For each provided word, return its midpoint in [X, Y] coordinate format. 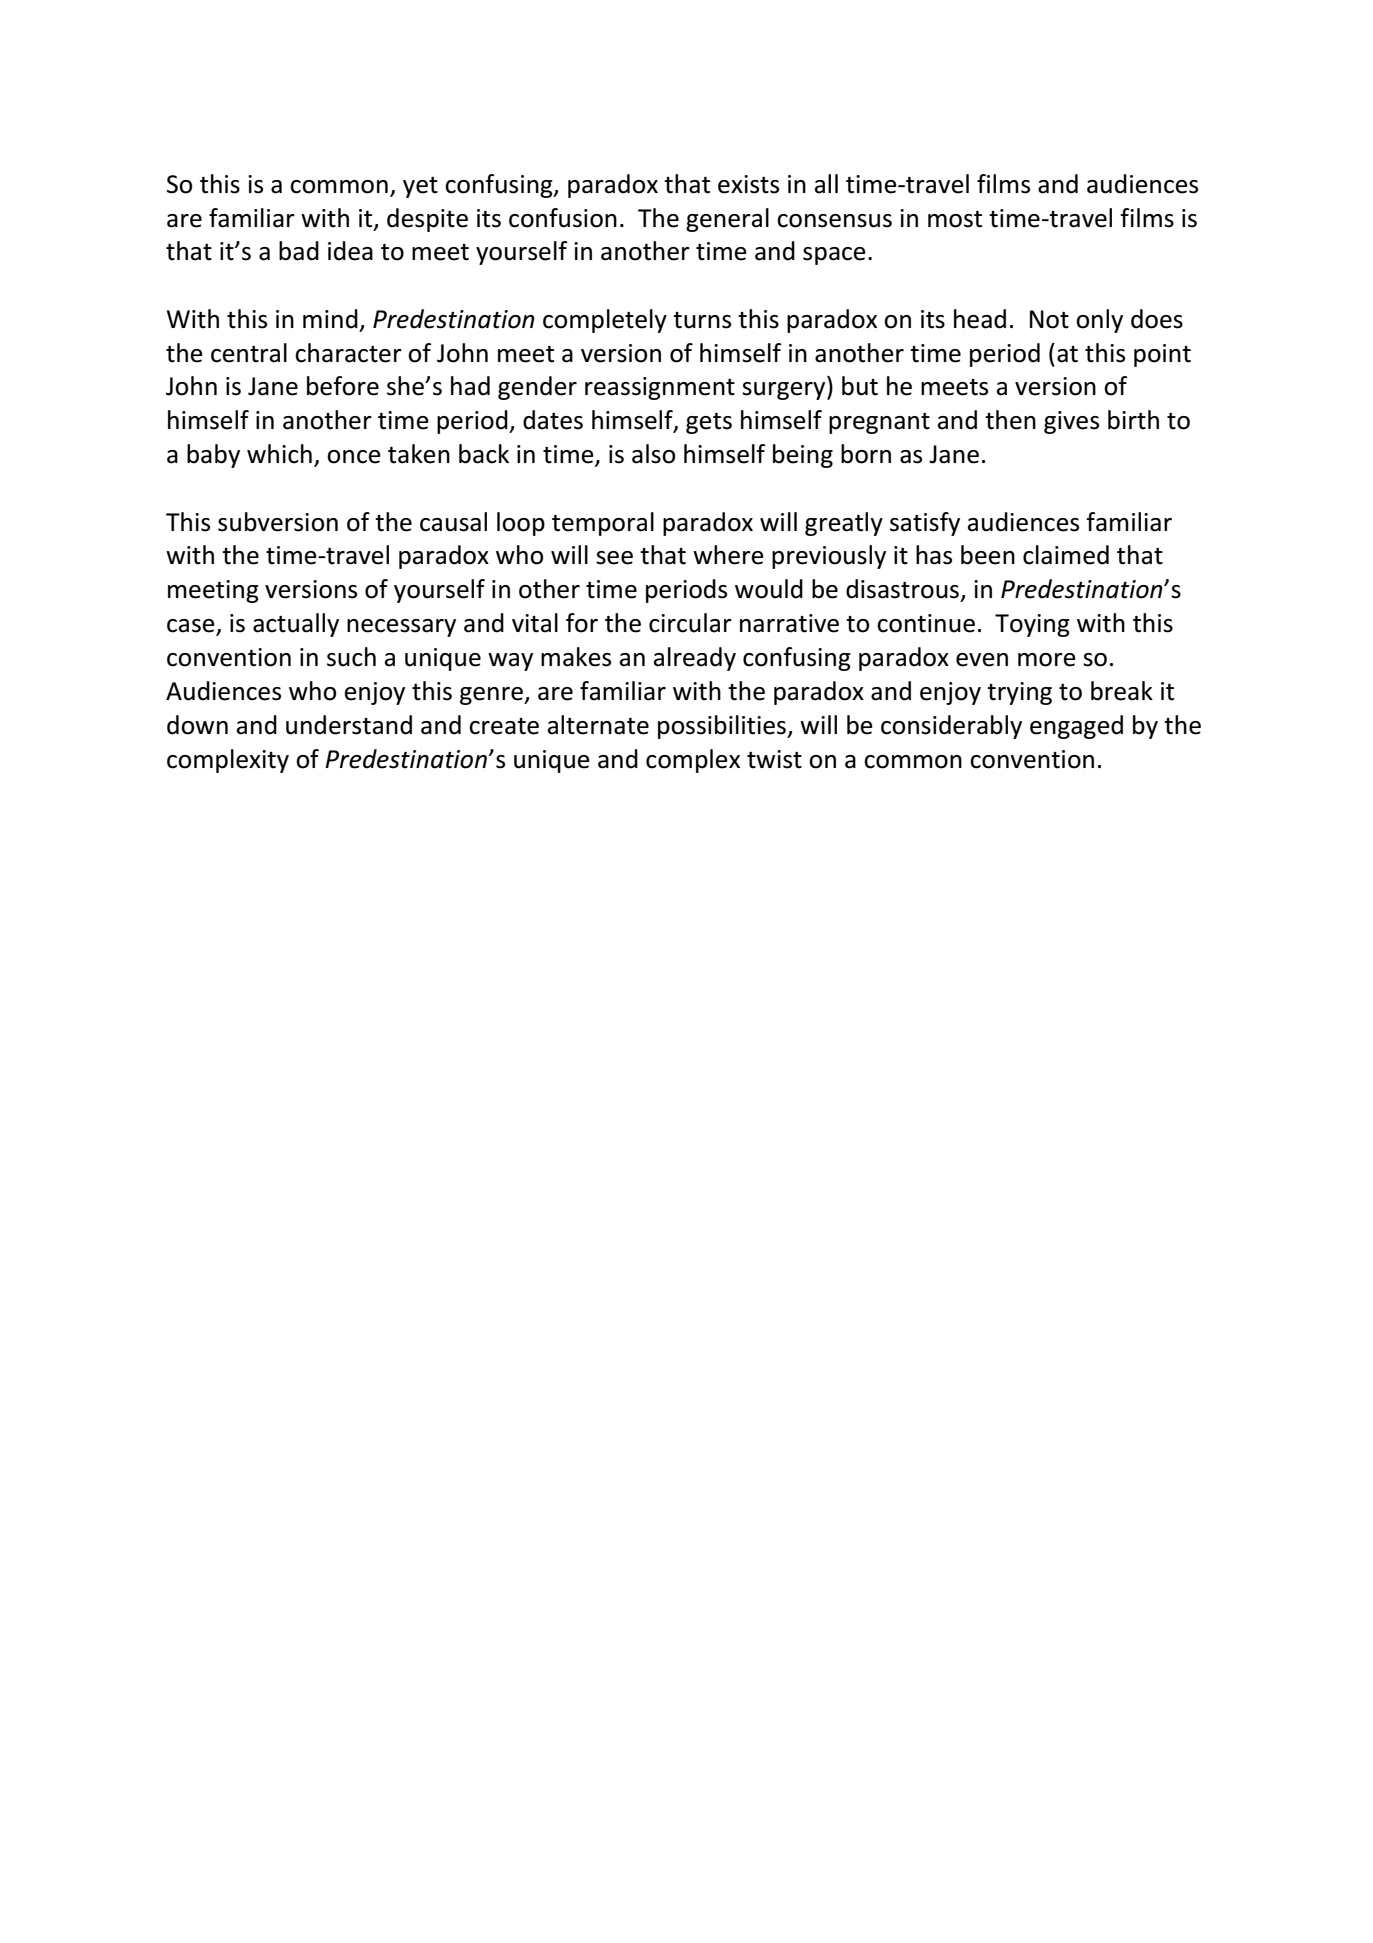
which [279, 454]
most [955, 219]
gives [1071, 422]
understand [349, 725]
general [727, 220]
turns [702, 320]
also [653, 454]
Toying [1032, 625]
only [1099, 321]
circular [690, 623]
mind [330, 319]
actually [296, 625]
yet [420, 187]
